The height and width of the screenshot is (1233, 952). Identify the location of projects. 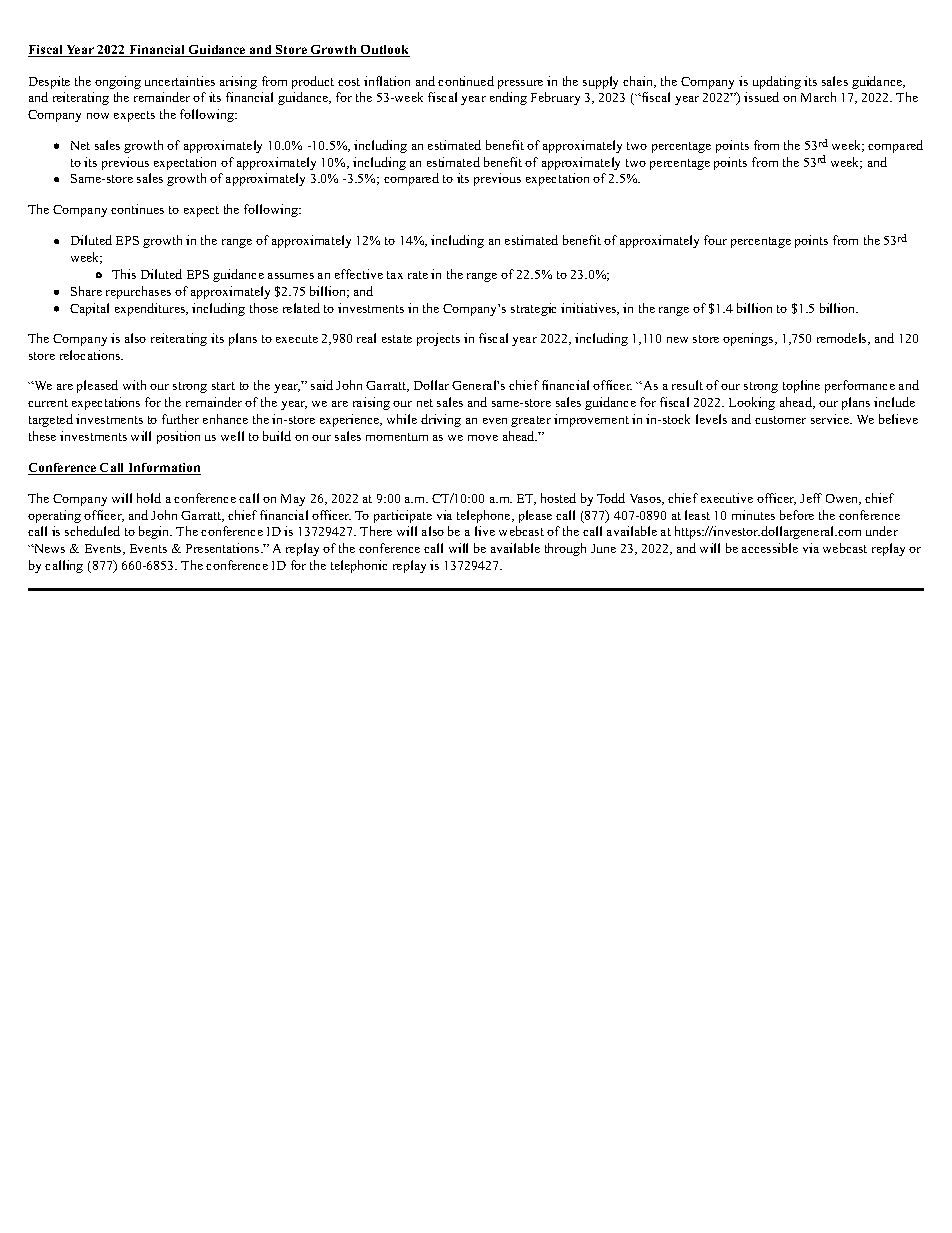
(438, 339).
